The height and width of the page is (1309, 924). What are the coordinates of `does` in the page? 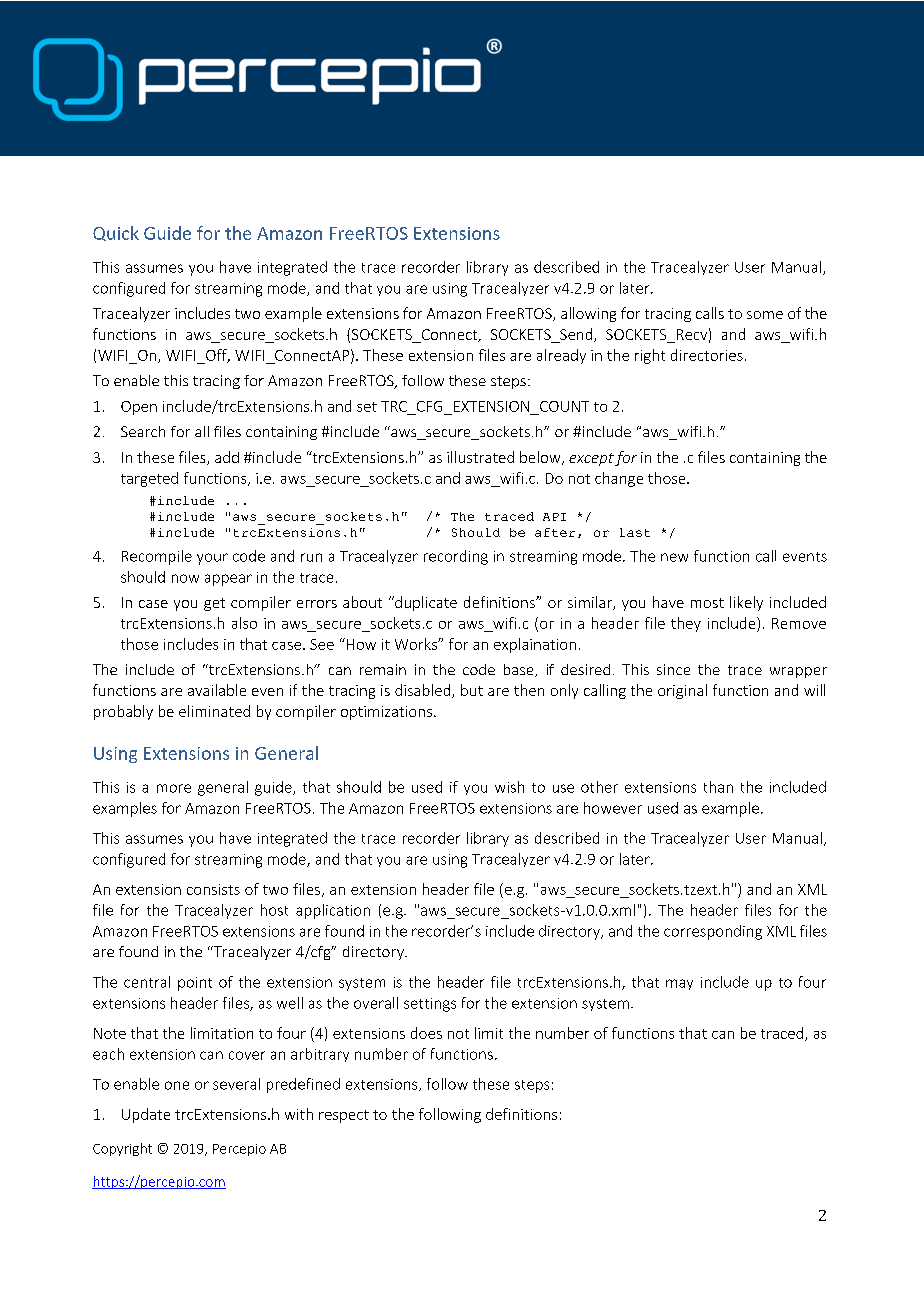 It's located at (426, 1033).
